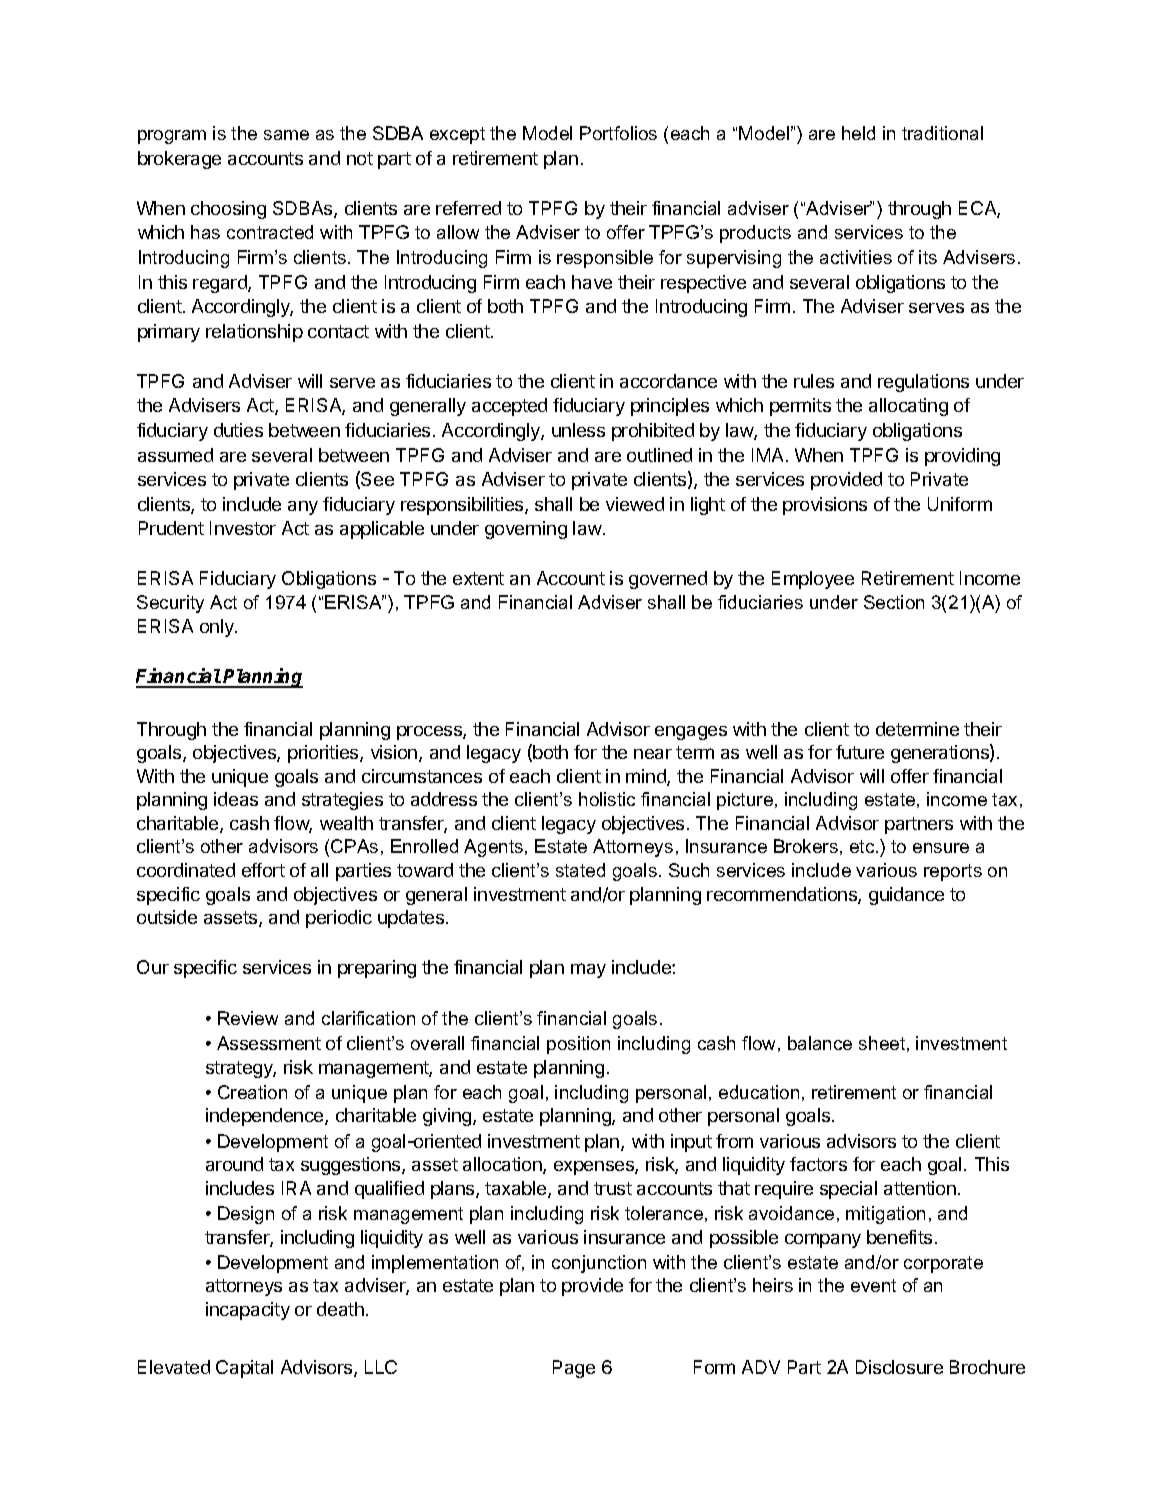  I want to click on held, so click(858, 133).
